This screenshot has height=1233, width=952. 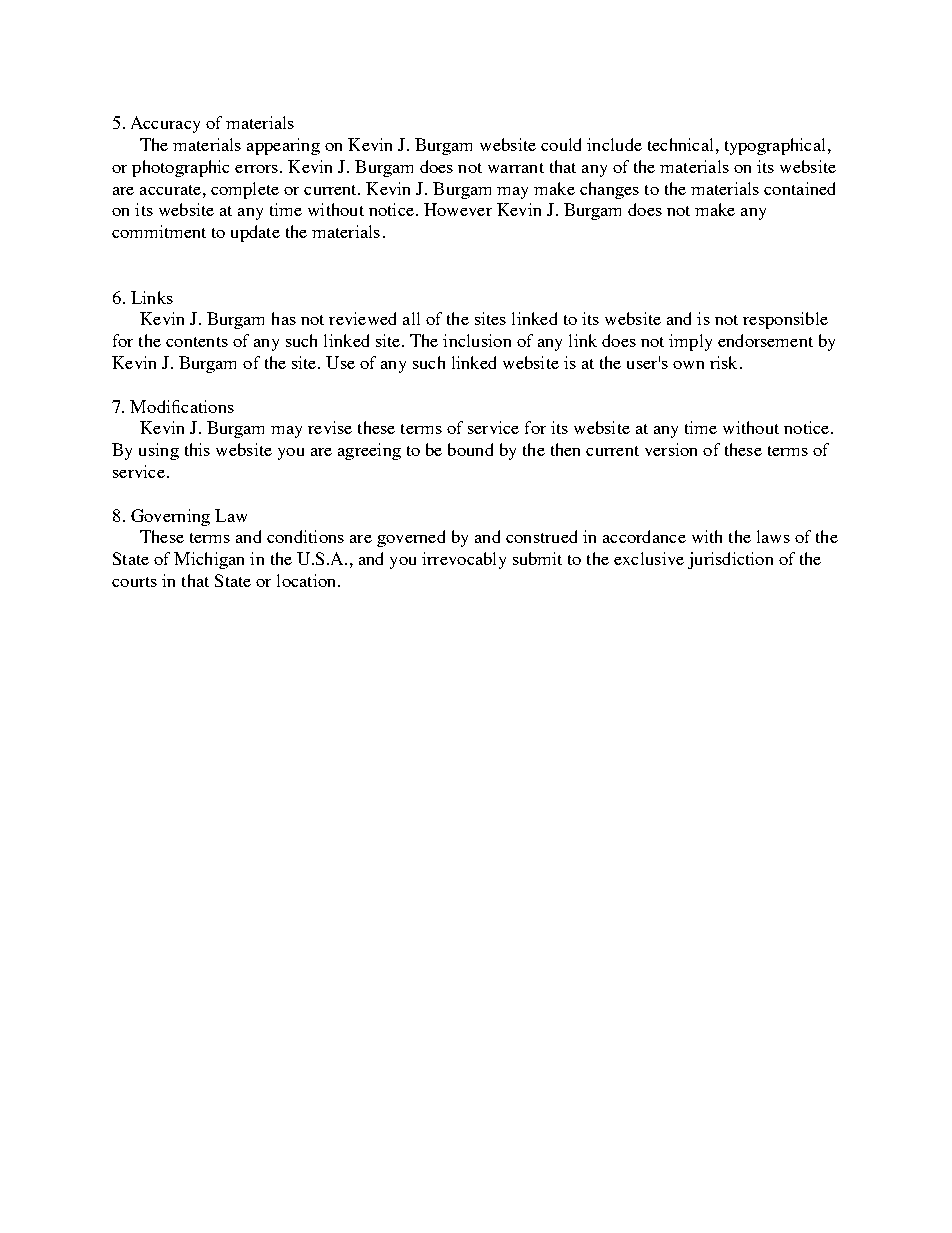 I want to click on contained, so click(x=799, y=188).
